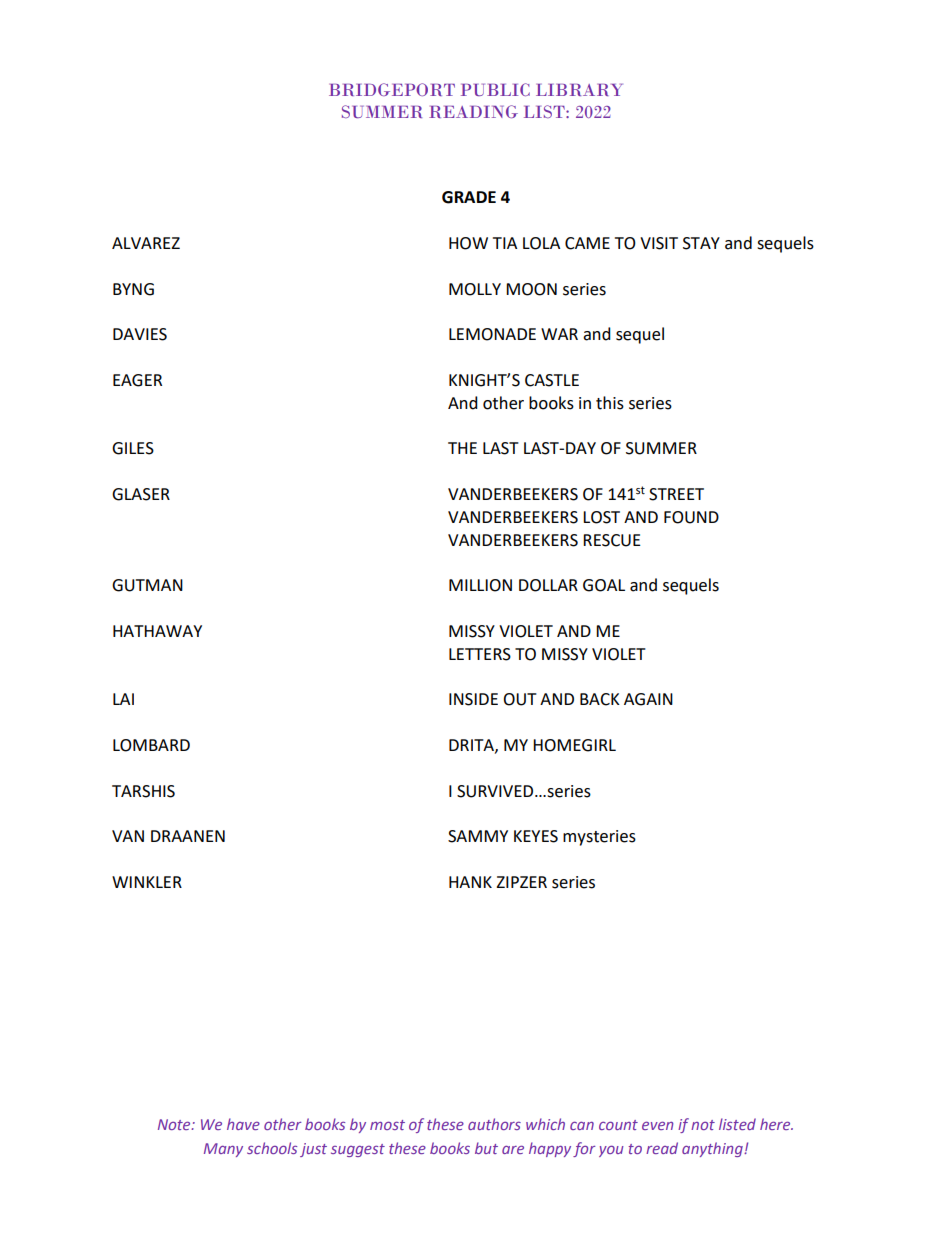 This image has width=952, height=1233. Describe the element at coordinates (492, 334) in the image. I see `LEMONADE` at that location.
